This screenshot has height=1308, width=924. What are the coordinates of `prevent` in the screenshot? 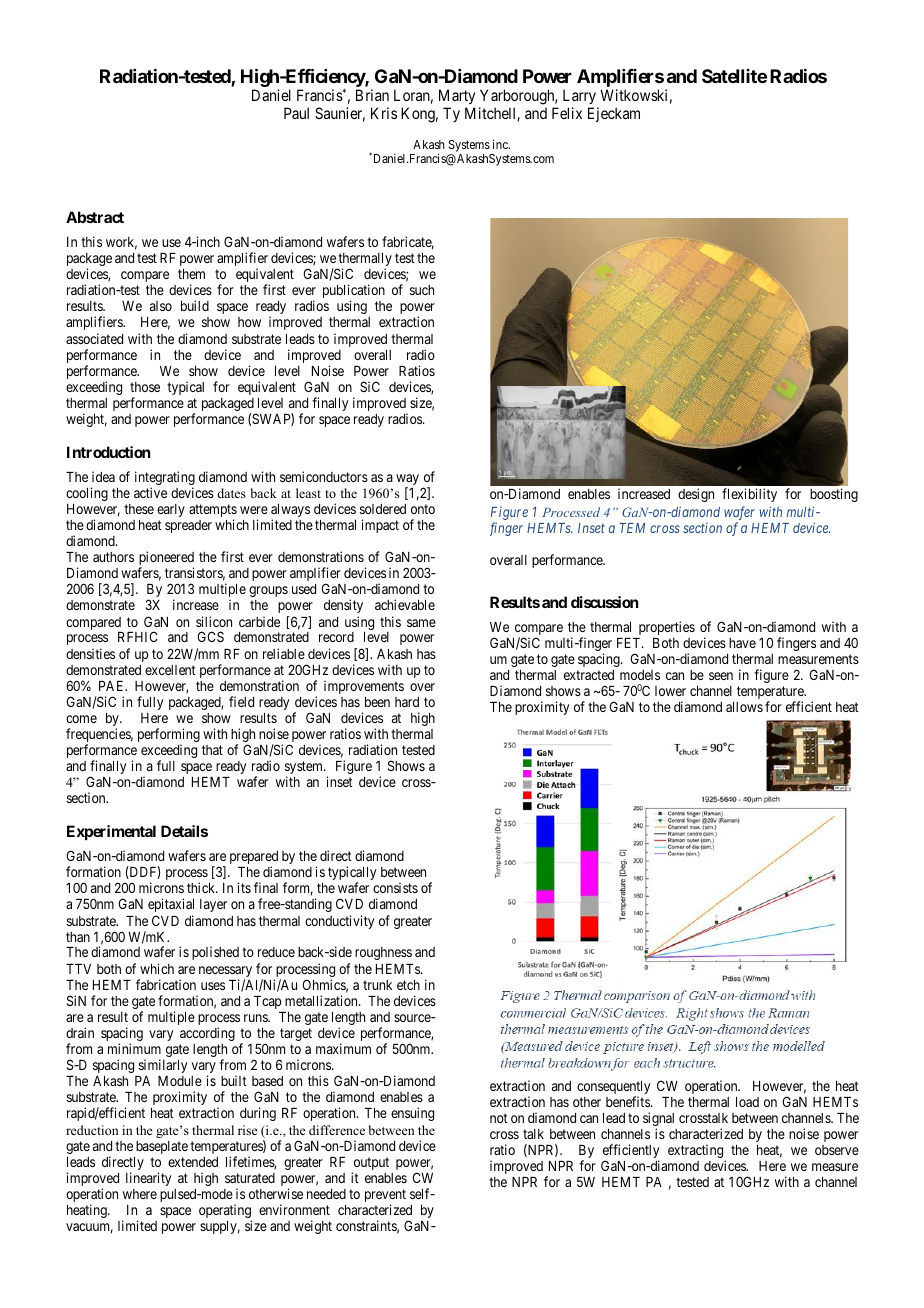 It's located at (385, 1197).
